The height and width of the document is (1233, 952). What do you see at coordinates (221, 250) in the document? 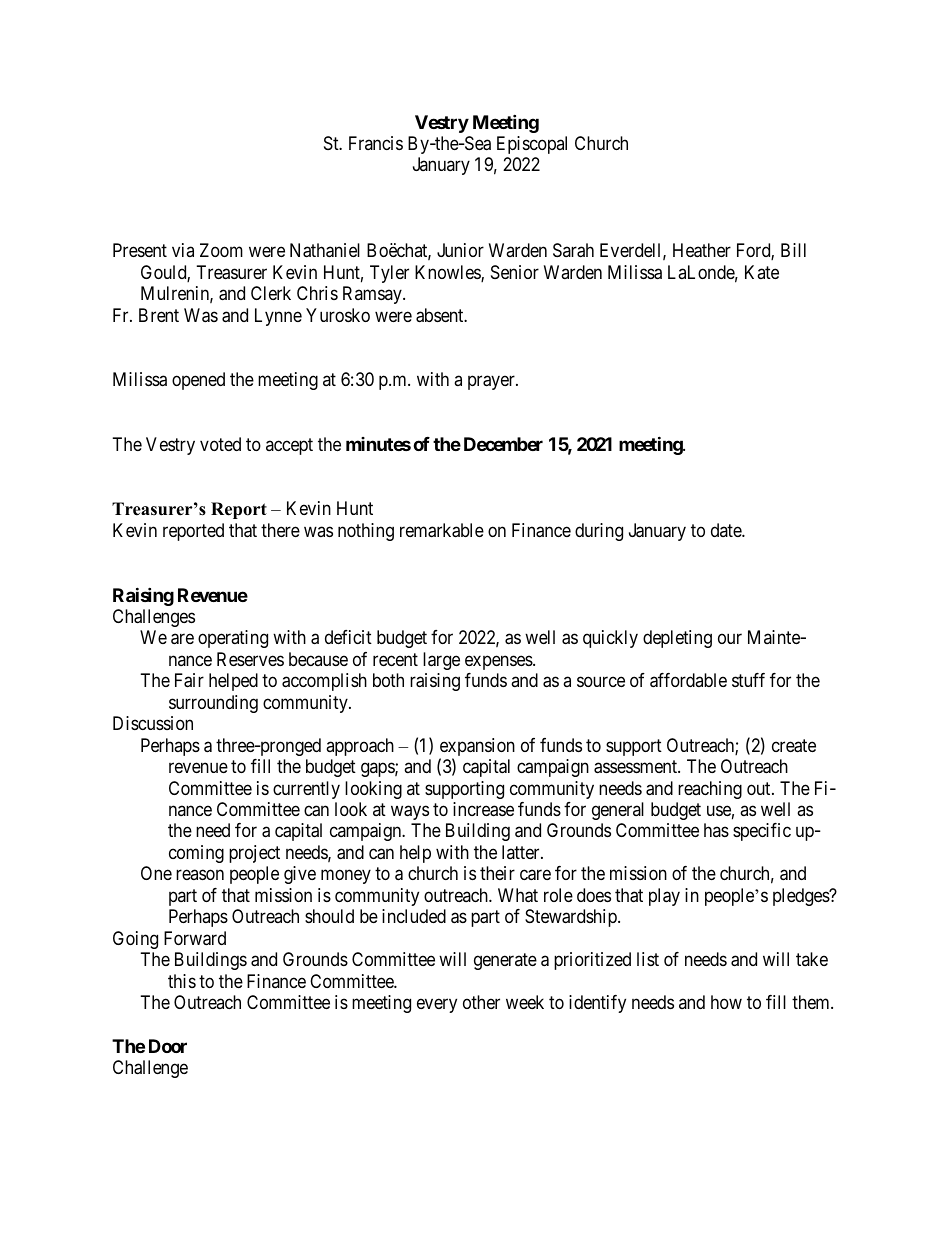
I see `Zoom` at bounding box center [221, 250].
